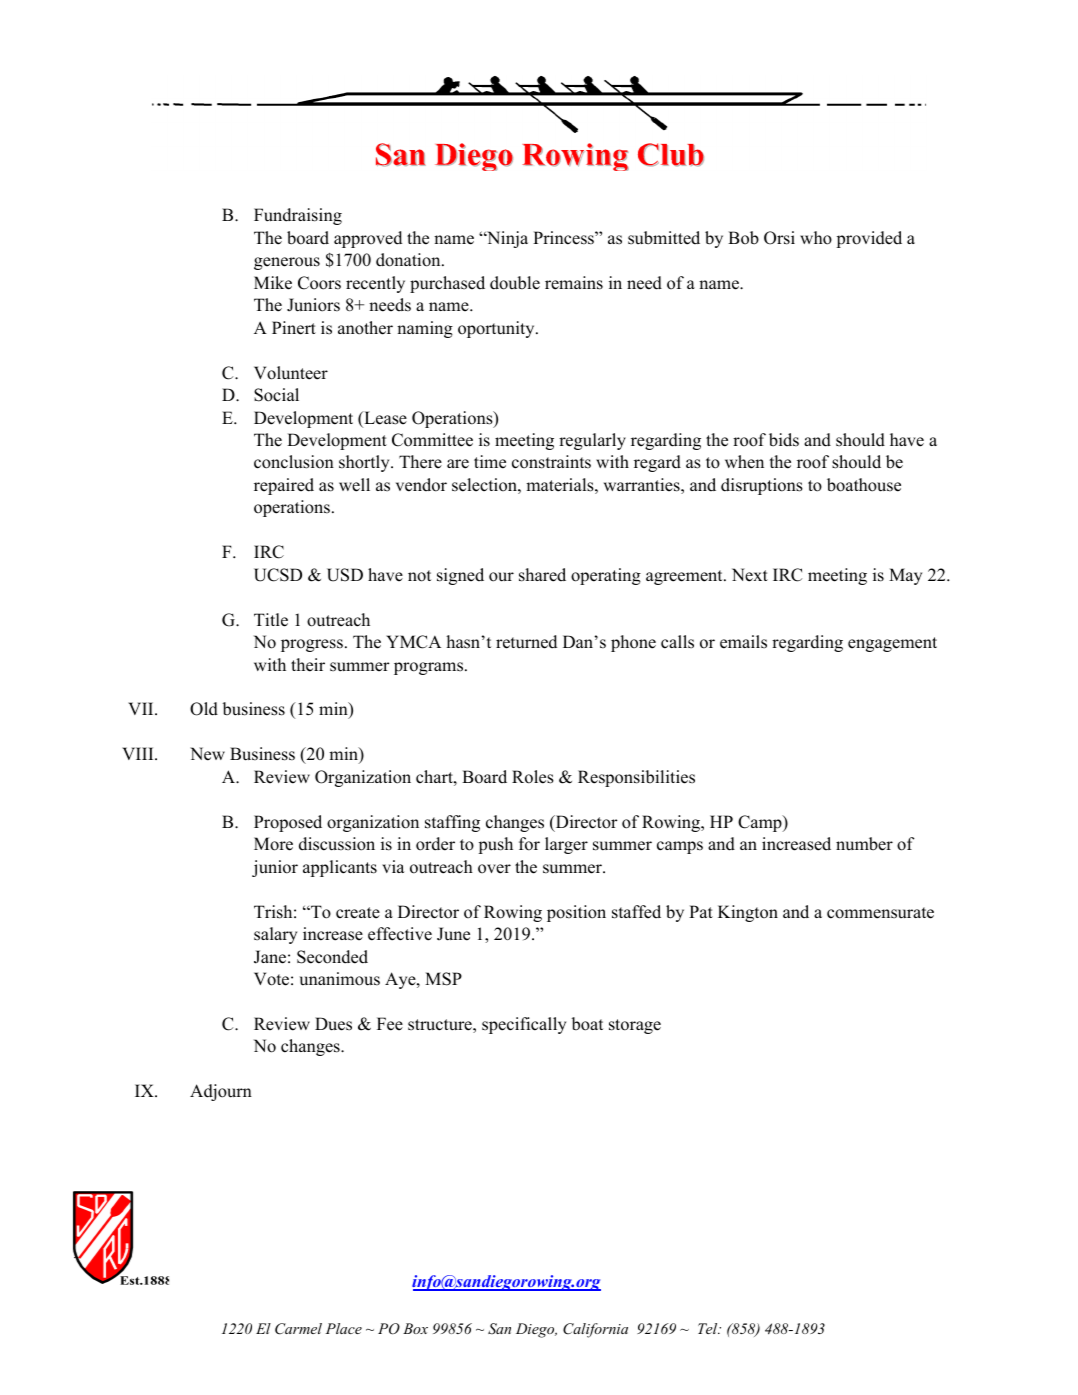 This screenshot has width=1078, height=1395. I want to click on Roles, so click(533, 777).
